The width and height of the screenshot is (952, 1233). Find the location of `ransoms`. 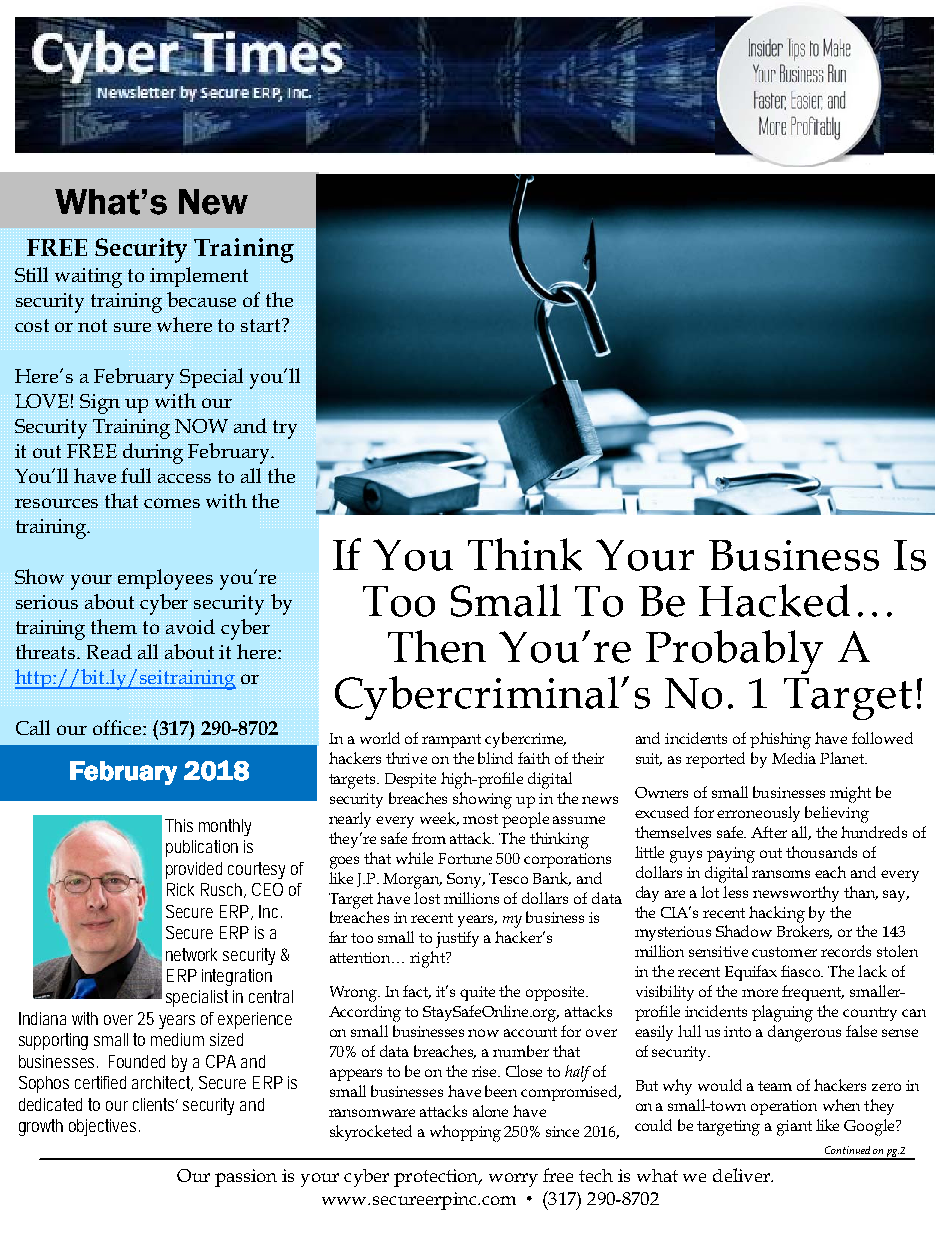

ransoms is located at coordinates (781, 874).
